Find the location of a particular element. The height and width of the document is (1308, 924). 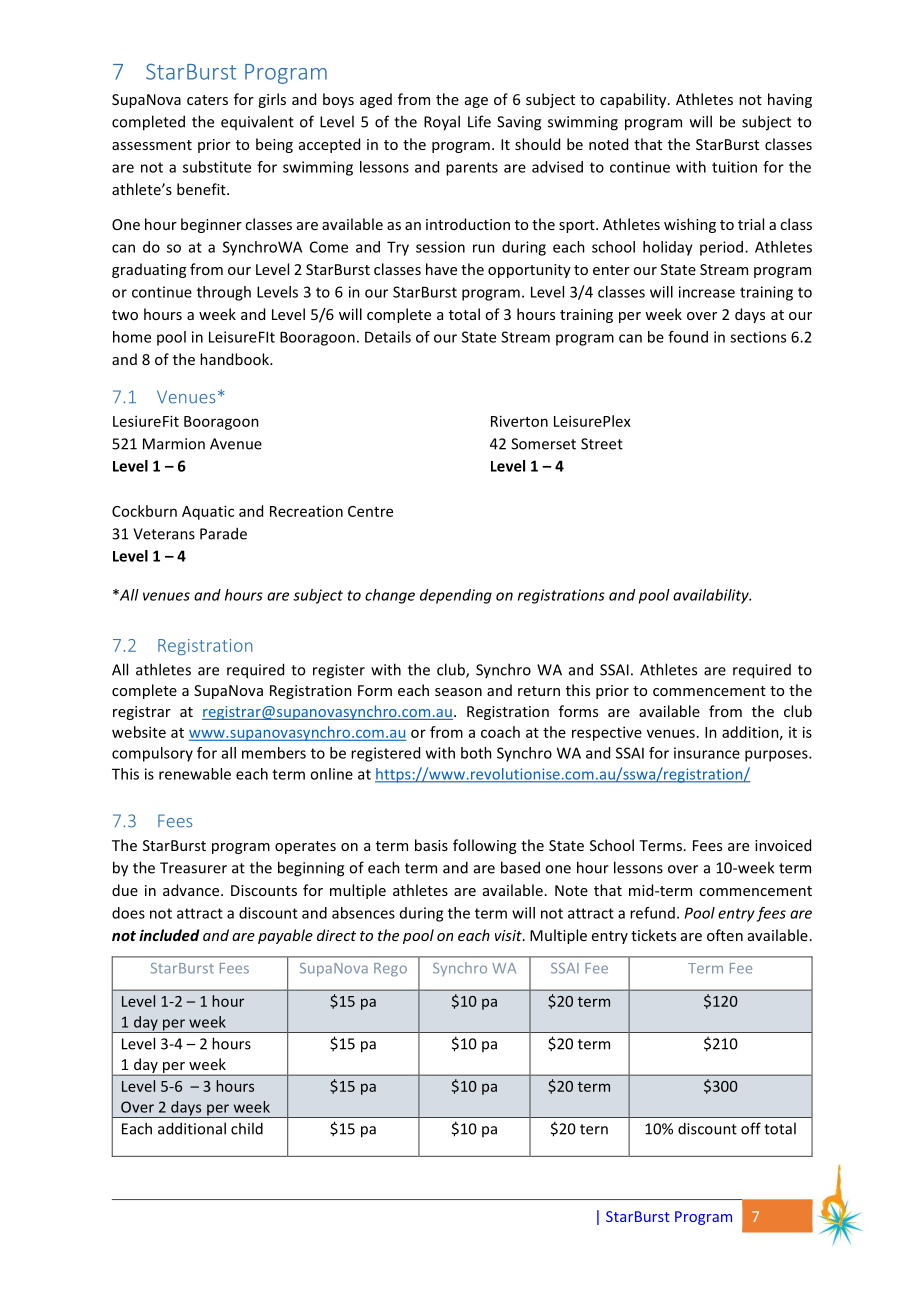

Details is located at coordinates (388, 337).
